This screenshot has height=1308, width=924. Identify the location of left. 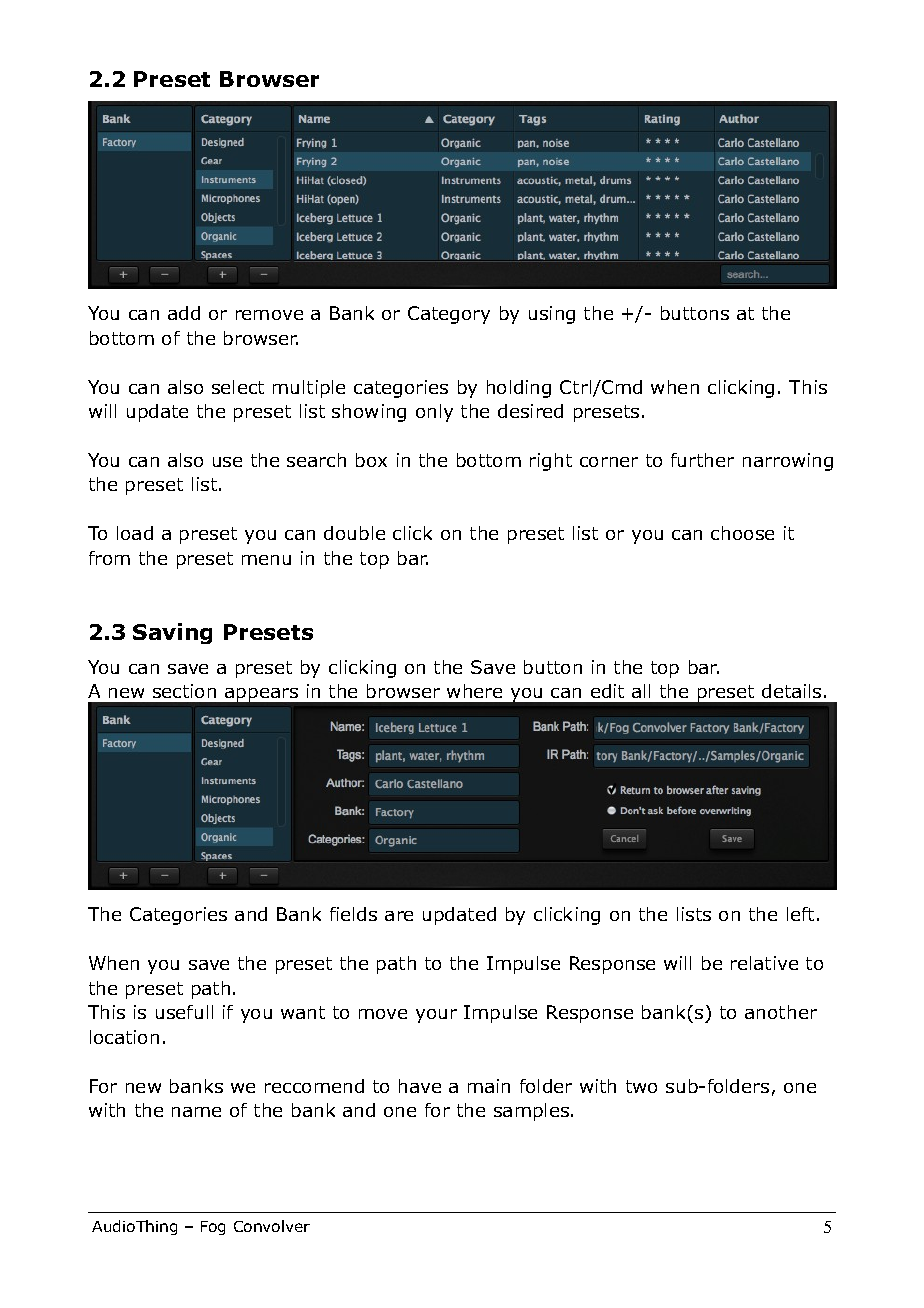
(800, 914).
